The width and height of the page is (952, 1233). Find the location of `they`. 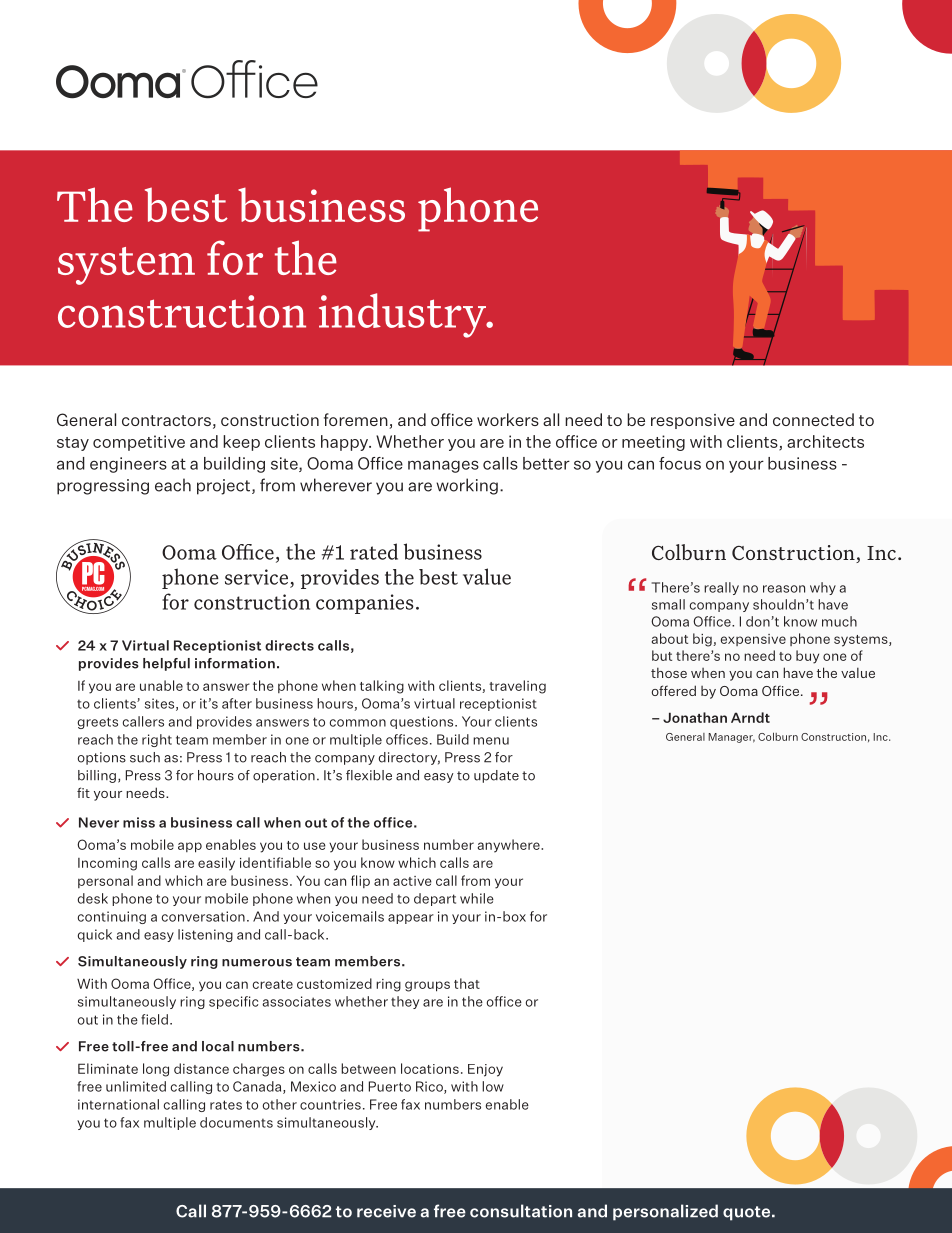

they is located at coordinates (405, 1002).
